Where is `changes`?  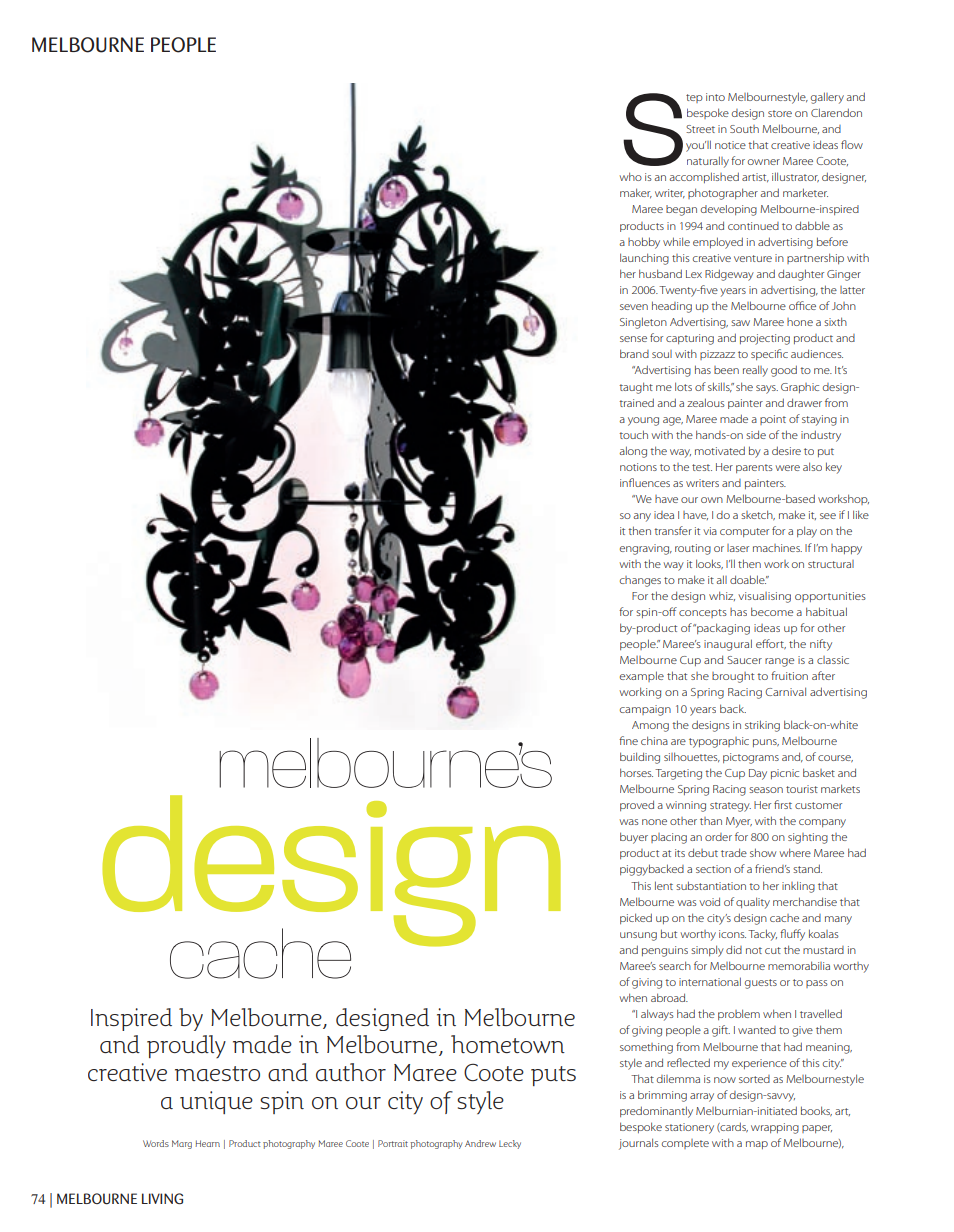
changes is located at coordinates (640, 581).
